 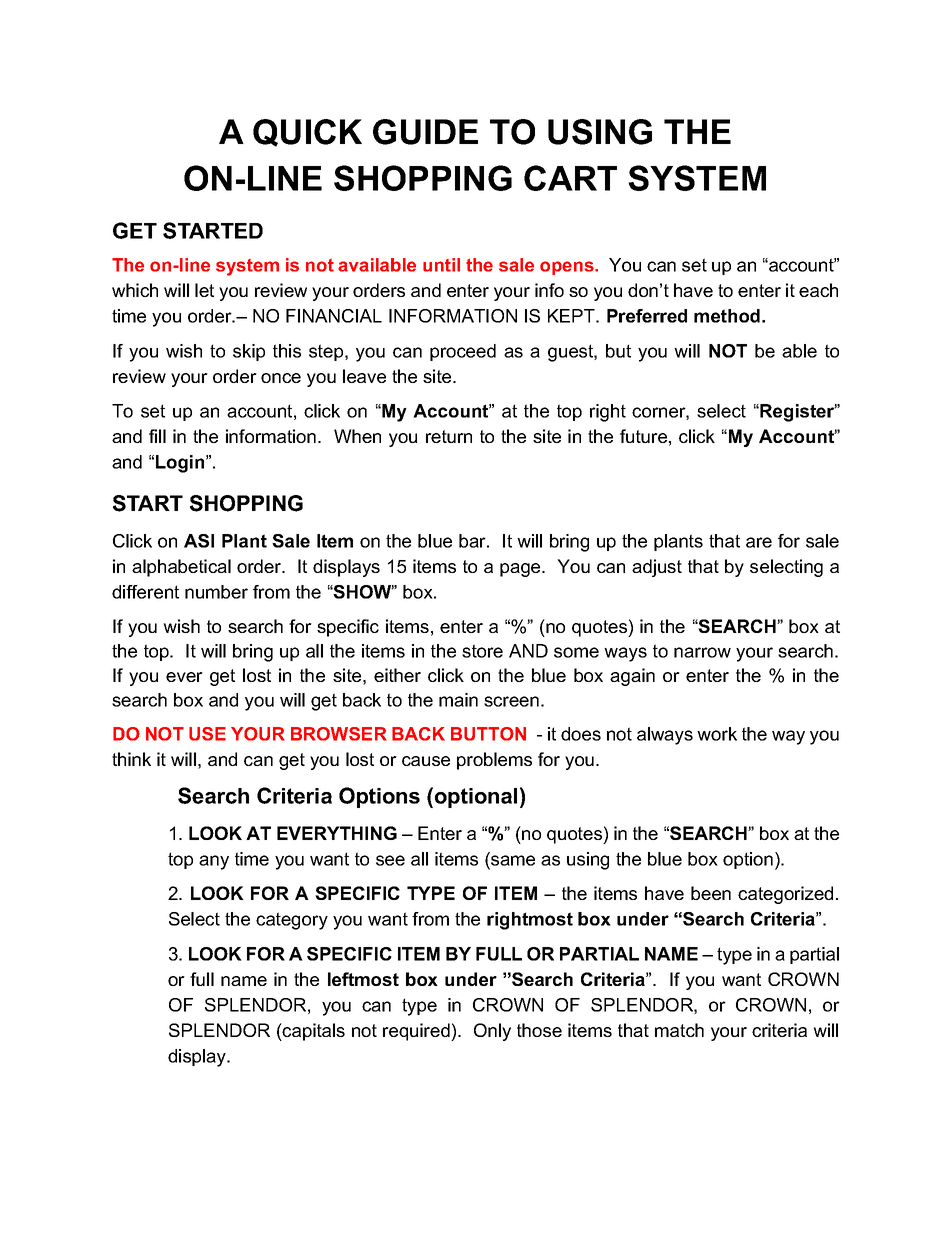 What do you see at coordinates (458, 700) in the page?
I see `main` at bounding box center [458, 700].
